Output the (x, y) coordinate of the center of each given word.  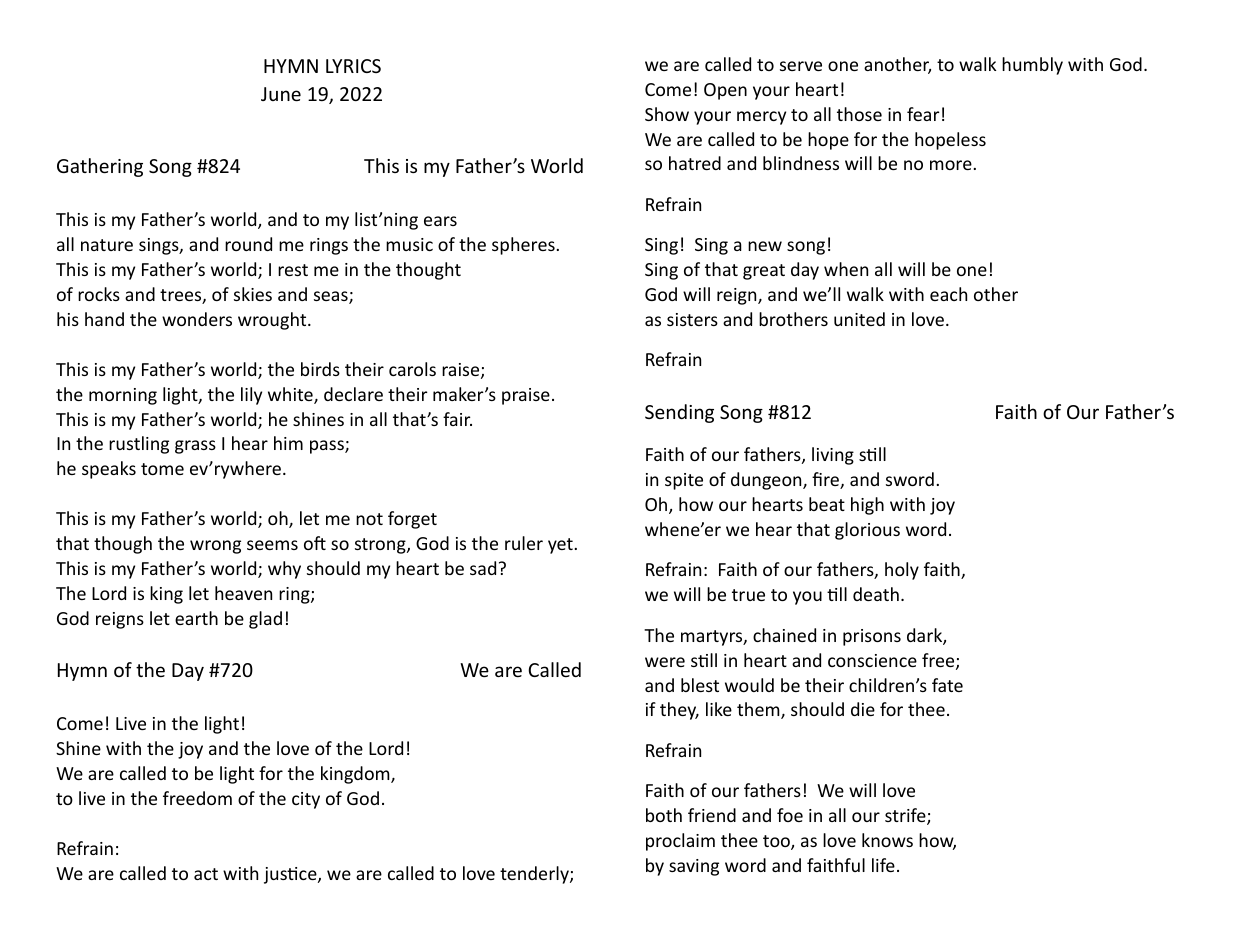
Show (667, 114)
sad (483, 568)
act (206, 874)
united (859, 319)
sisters (692, 319)
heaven (243, 593)
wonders (197, 319)
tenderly (535, 875)
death (876, 594)
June (281, 94)
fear (923, 114)
